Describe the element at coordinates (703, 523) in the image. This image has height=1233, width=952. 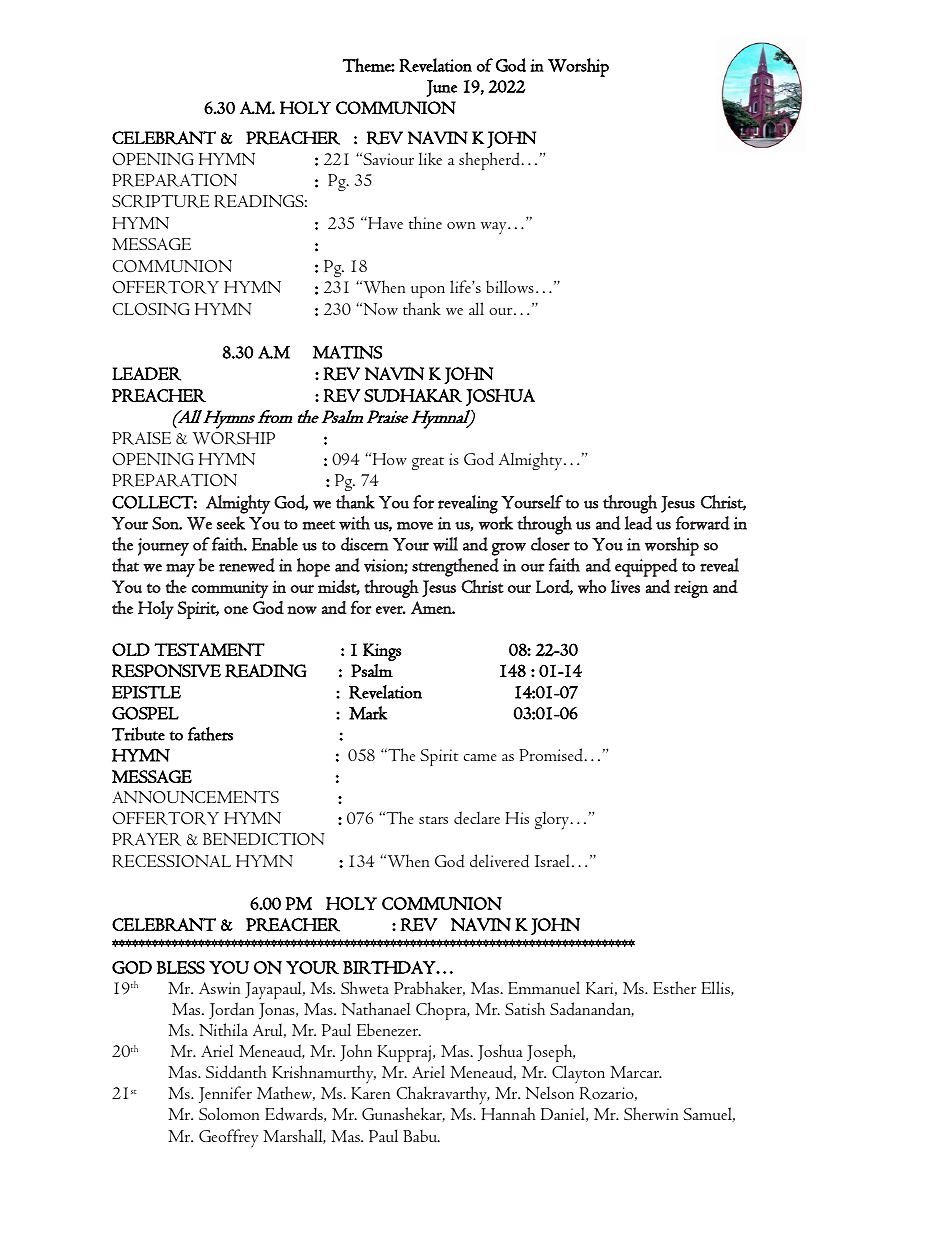
I see `forward` at that location.
